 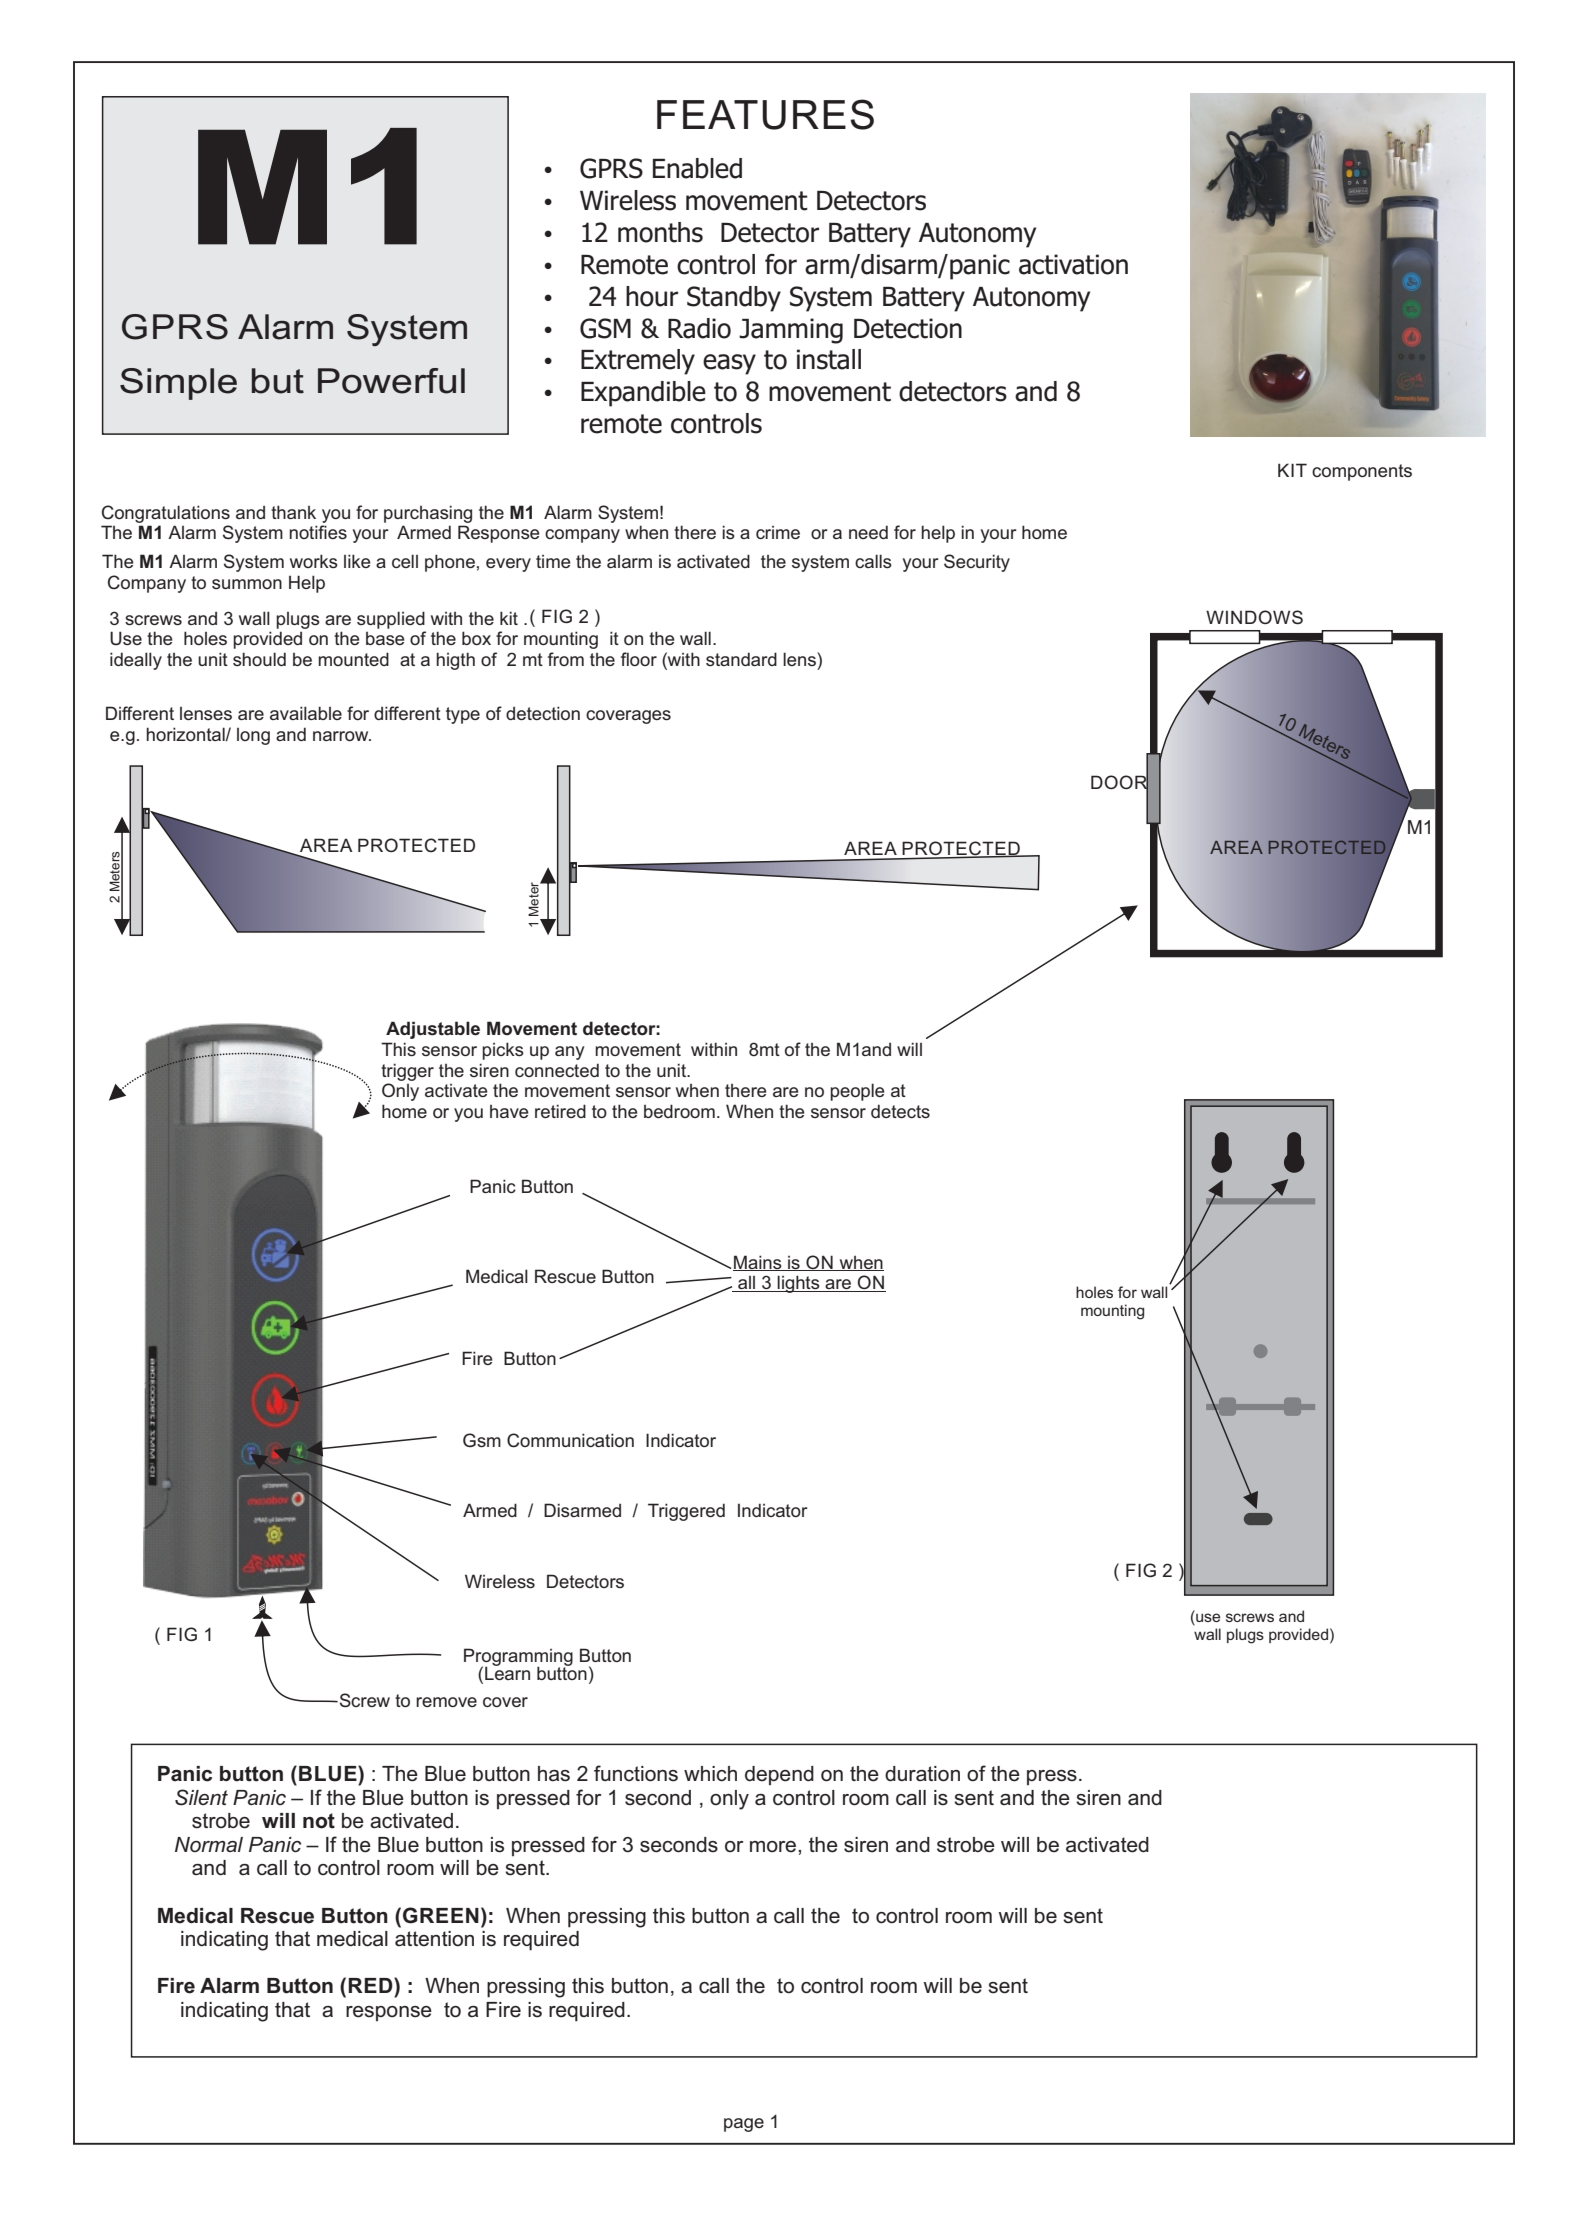 What do you see at coordinates (433, 1030) in the screenshot?
I see `Adjustable` at bounding box center [433, 1030].
